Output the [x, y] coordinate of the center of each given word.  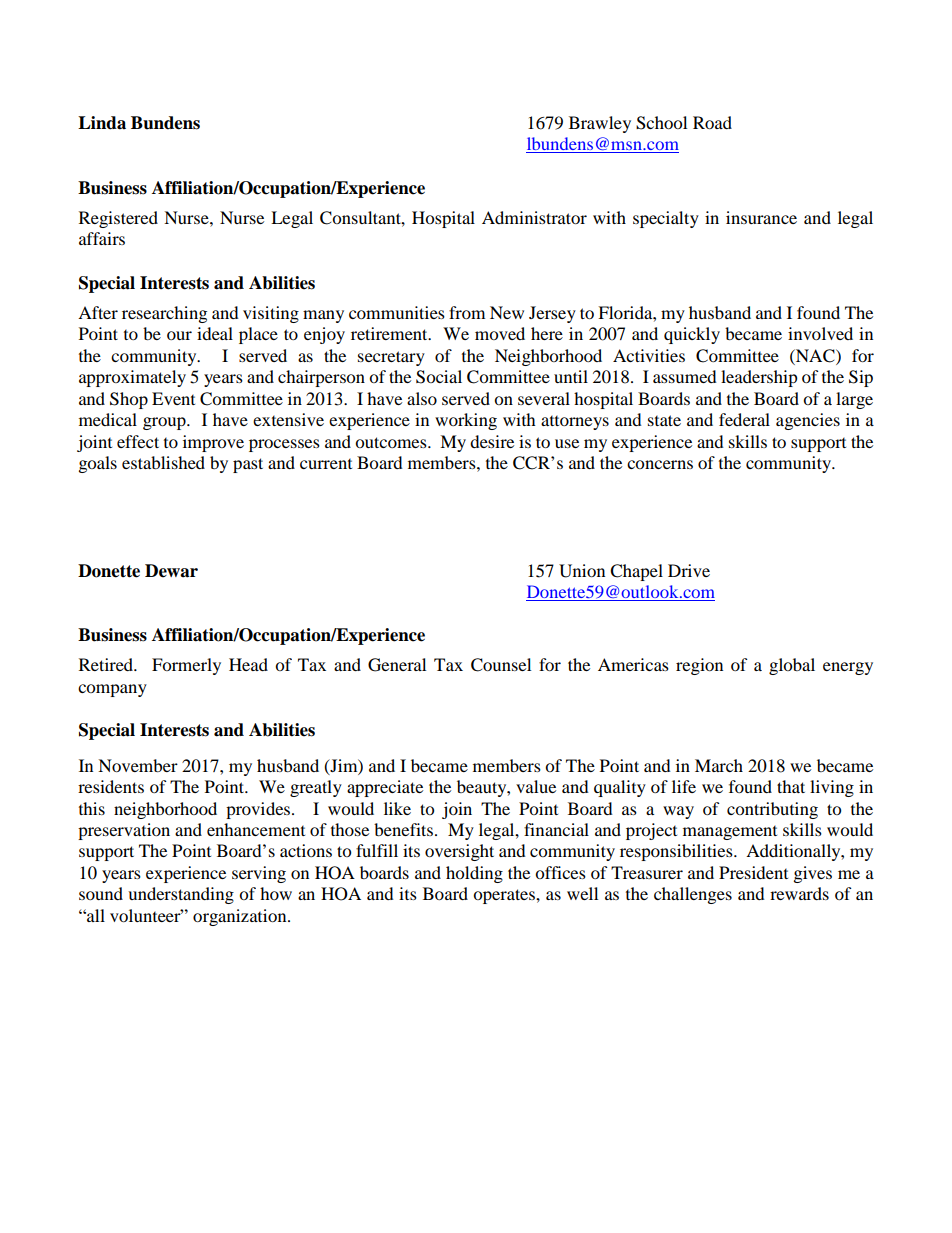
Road [712, 122]
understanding [181, 895]
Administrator [534, 217]
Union [582, 571]
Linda [102, 123]
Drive [689, 570]
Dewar [171, 571]
